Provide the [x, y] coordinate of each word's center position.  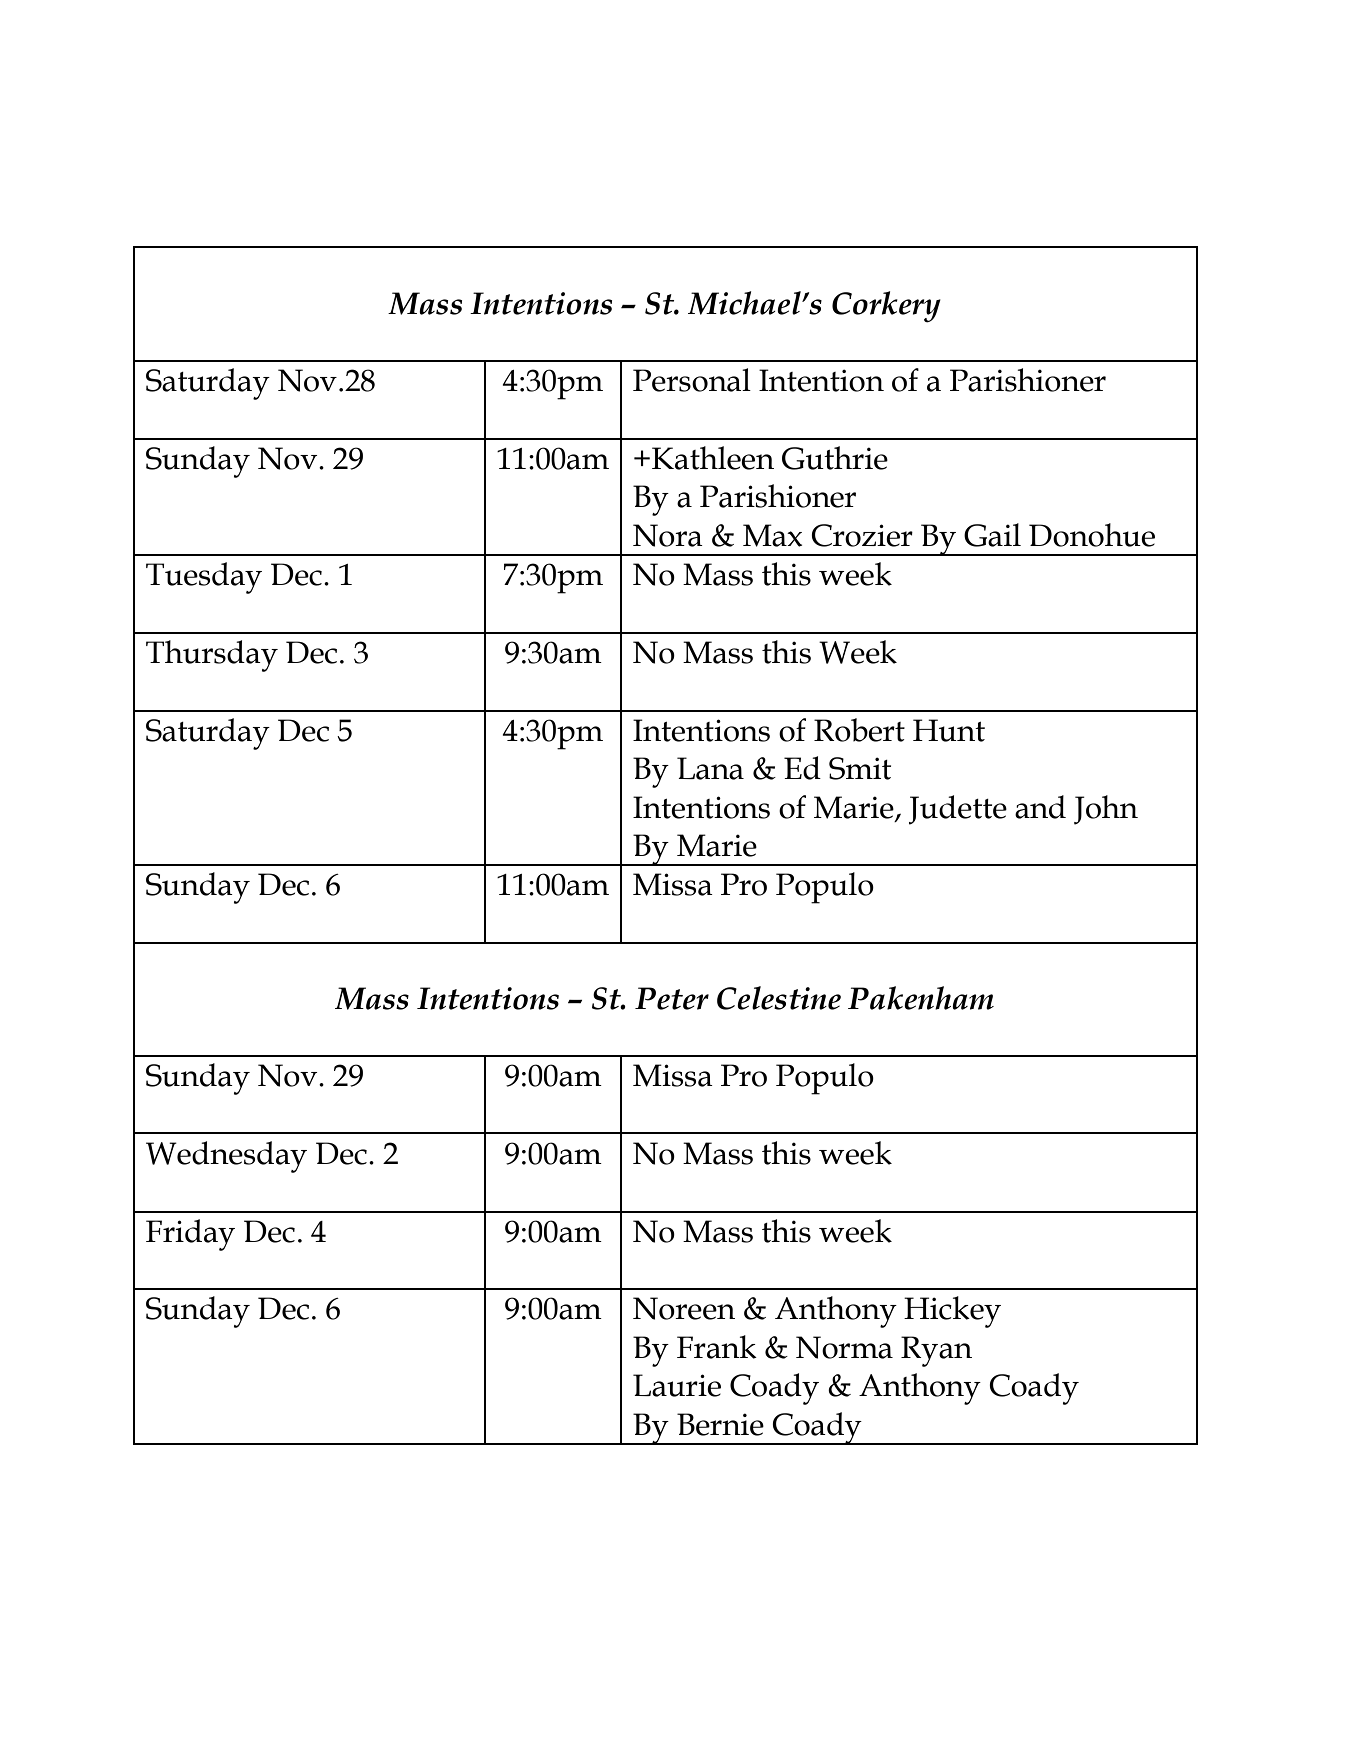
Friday [190, 1235]
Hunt [949, 730]
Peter [672, 998]
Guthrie [835, 458]
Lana [710, 768]
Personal [692, 380]
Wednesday [226, 1157]
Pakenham [921, 998]
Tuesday [204, 578]
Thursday [212, 656]
